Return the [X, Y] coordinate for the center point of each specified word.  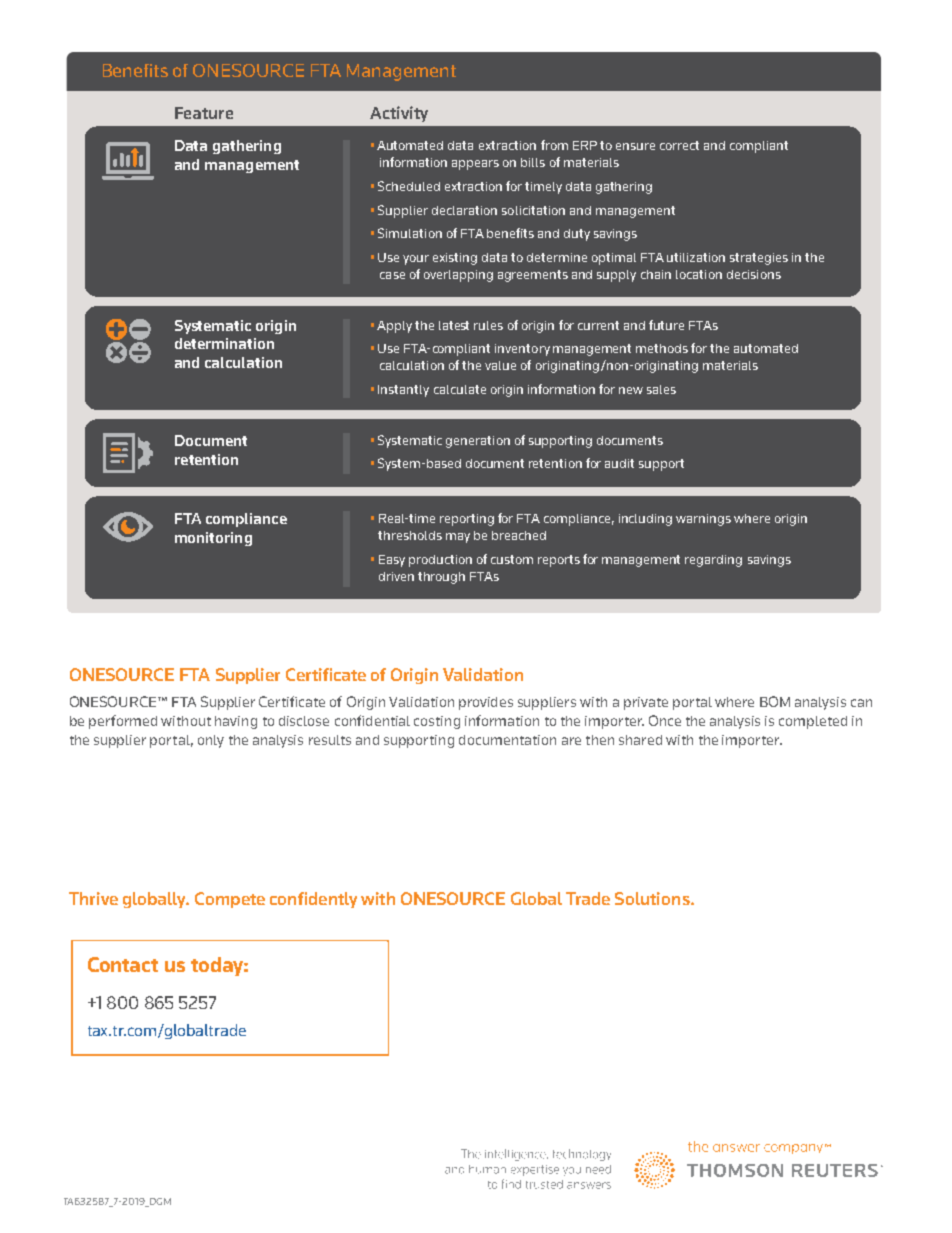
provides [486, 703]
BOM [775, 701]
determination [224, 343]
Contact [123, 964]
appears [475, 165]
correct [679, 145]
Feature [204, 113]
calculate [460, 389]
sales [661, 389]
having [236, 722]
